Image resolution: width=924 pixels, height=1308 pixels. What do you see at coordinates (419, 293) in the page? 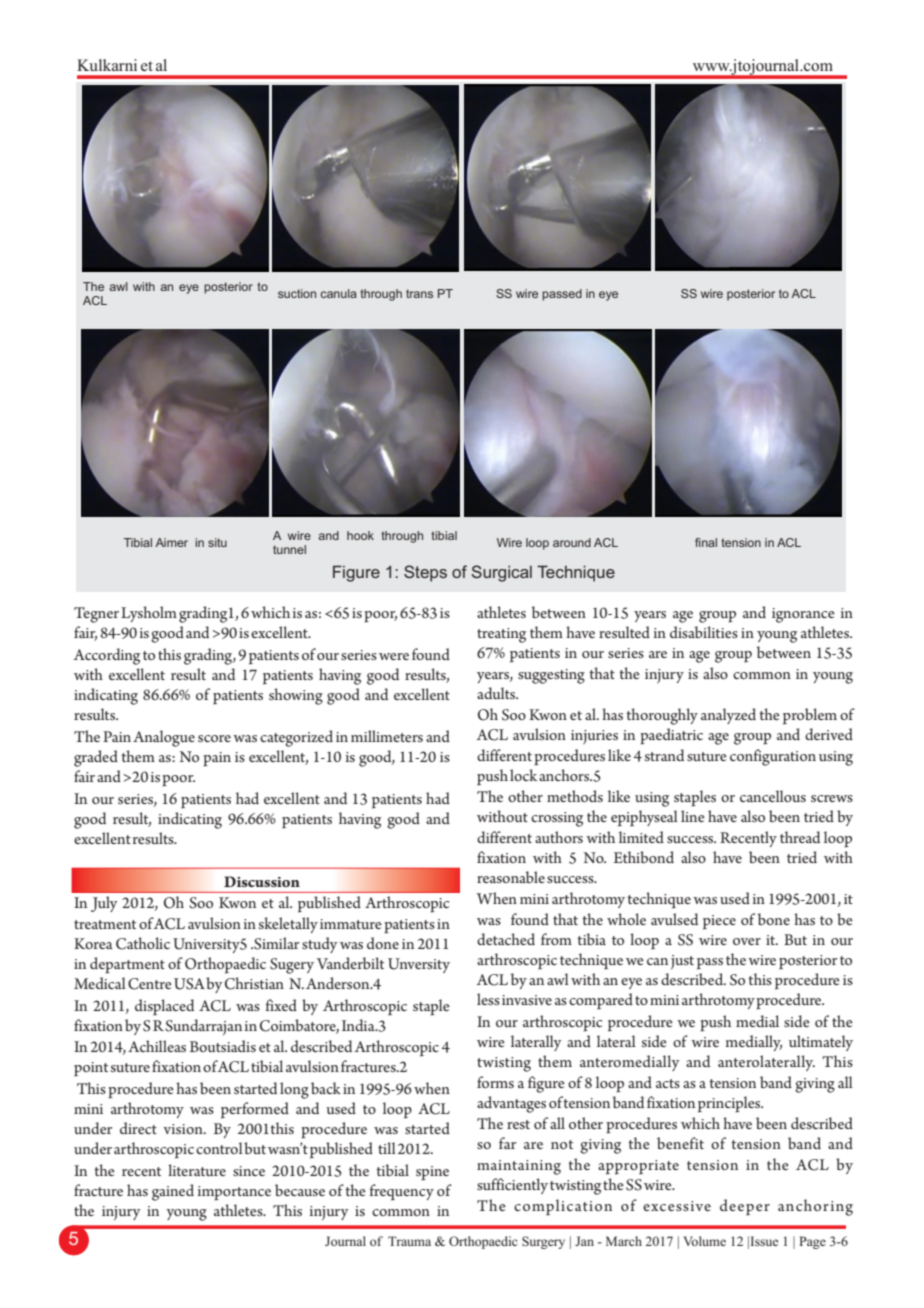
I see `trans` at bounding box center [419, 293].
